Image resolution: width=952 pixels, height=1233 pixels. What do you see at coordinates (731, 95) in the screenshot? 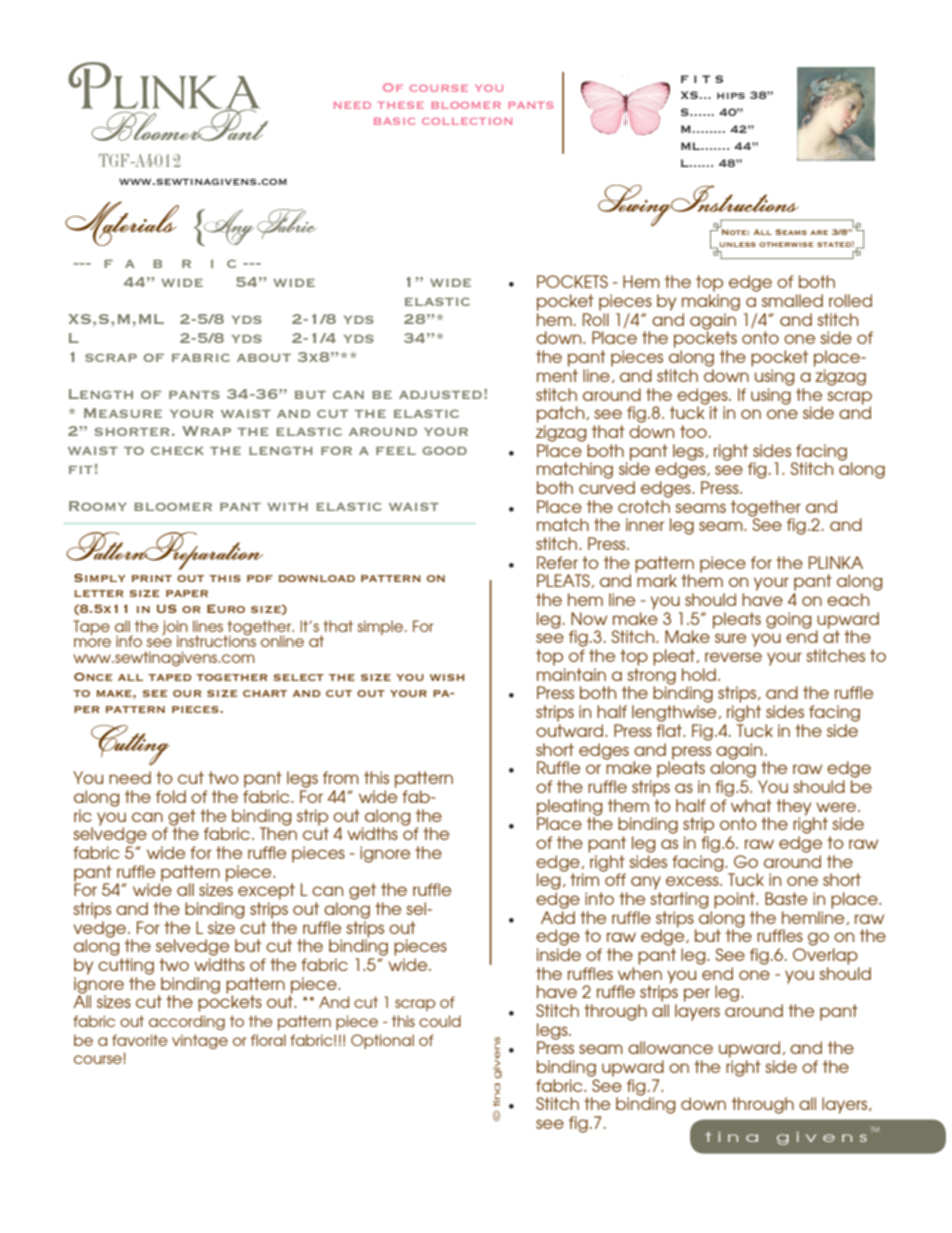
I see `hips` at bounding box center [731, 95].
